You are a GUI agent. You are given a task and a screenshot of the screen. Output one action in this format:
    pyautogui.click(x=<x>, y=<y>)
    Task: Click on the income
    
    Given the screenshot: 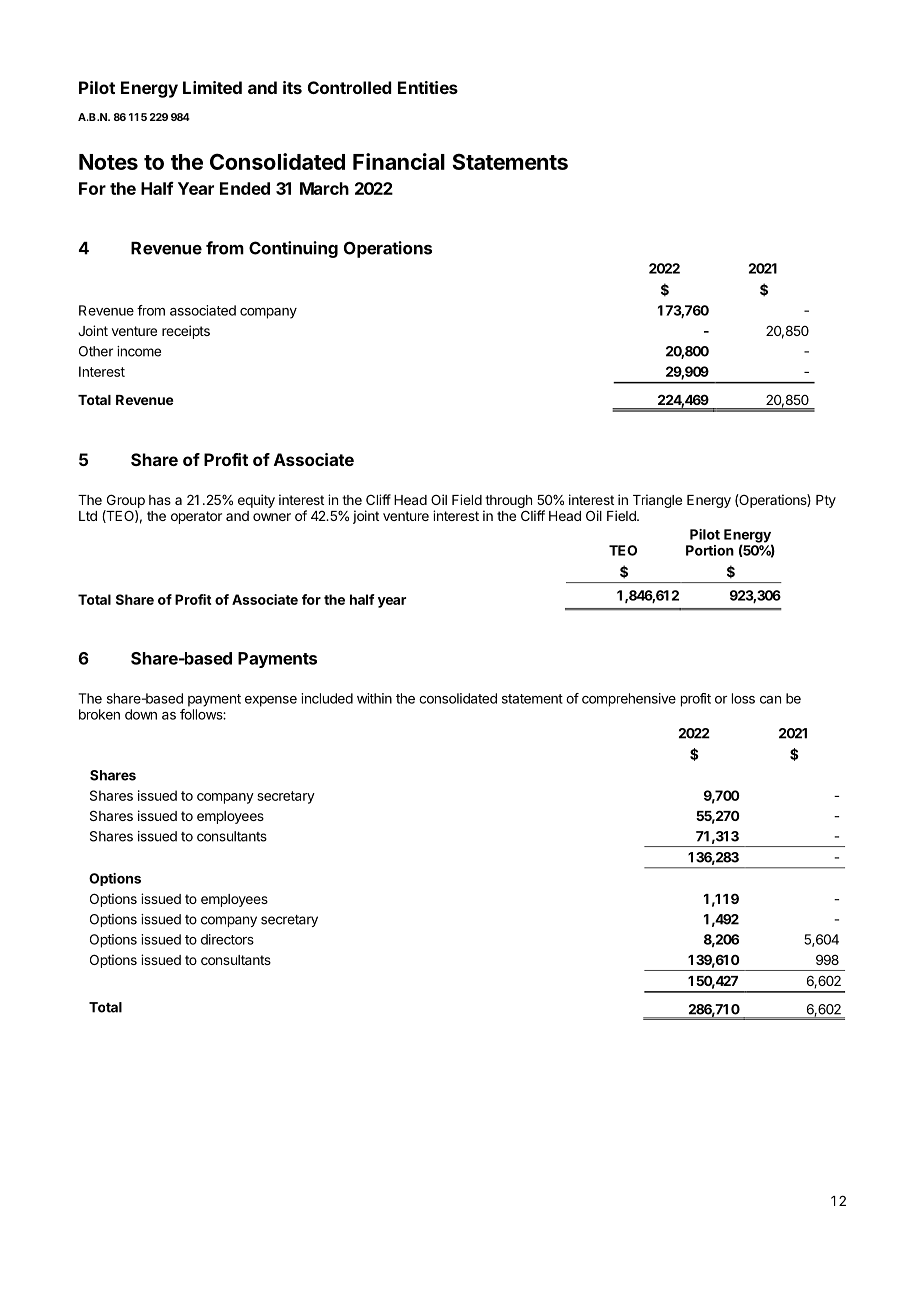 What is the action you would take?
    pyautogui.click(x=139, y=351)
